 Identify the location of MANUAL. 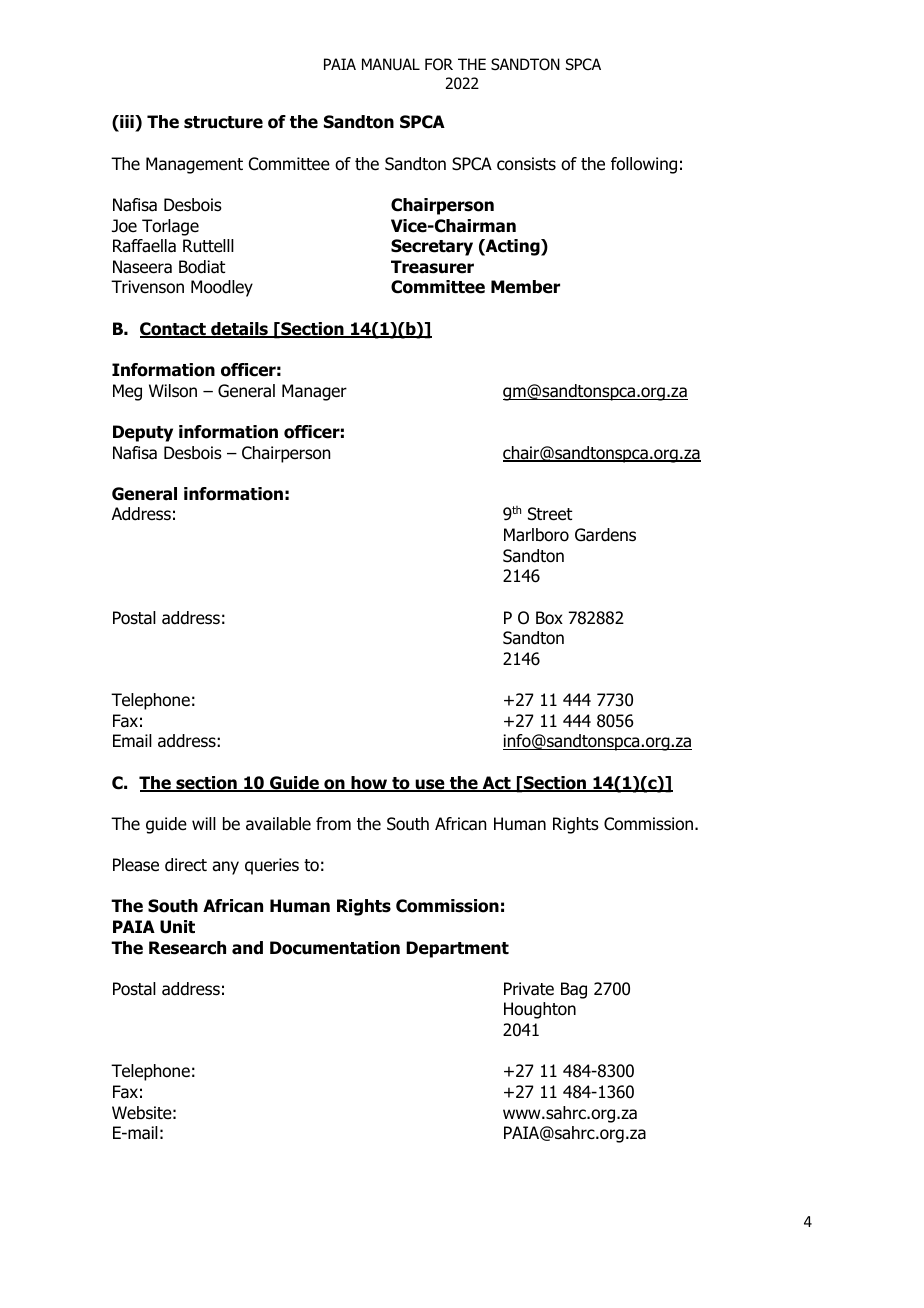
(391, 64).
